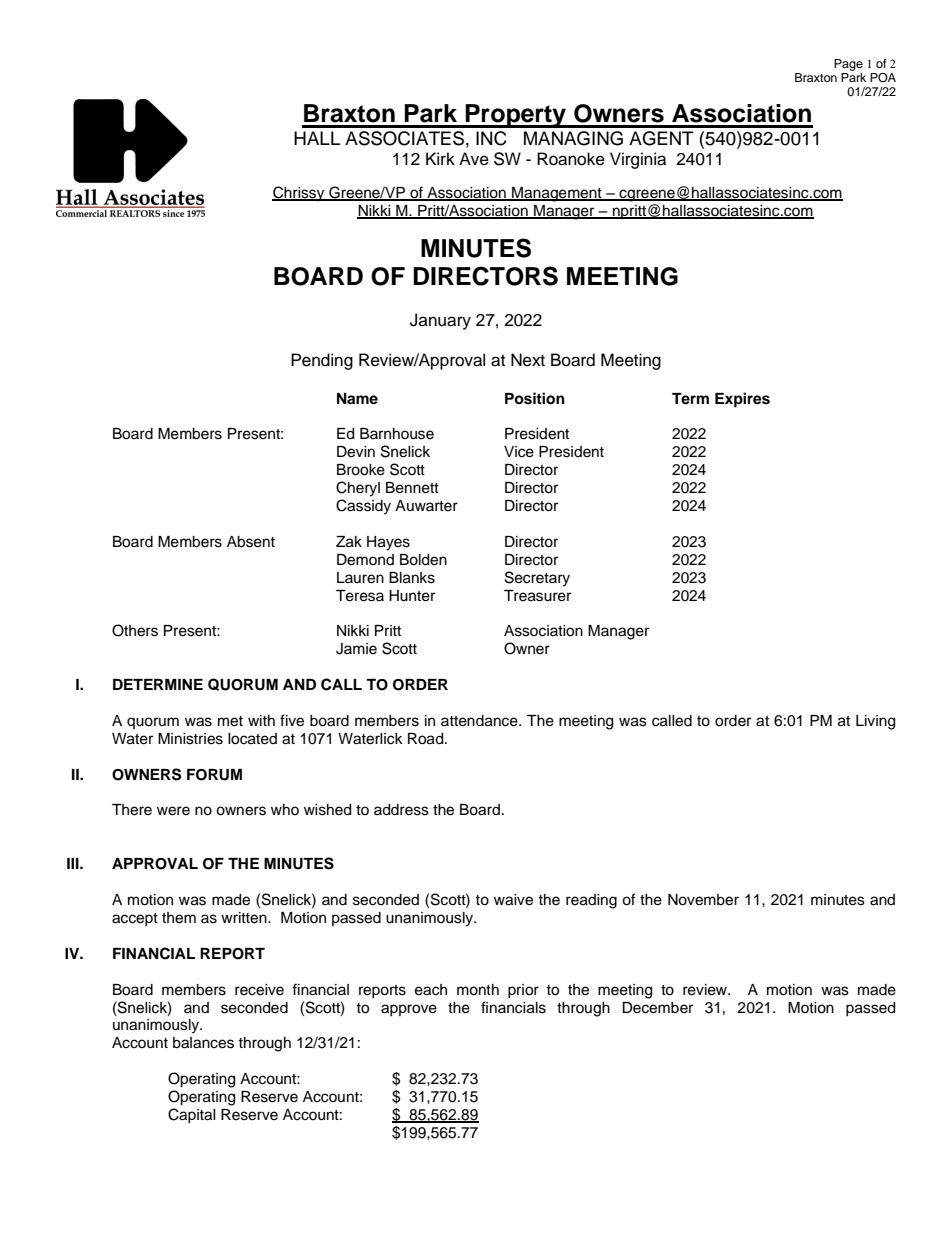 This page has height=1233, width=952. I want to click on Page, so click(848, 65).
